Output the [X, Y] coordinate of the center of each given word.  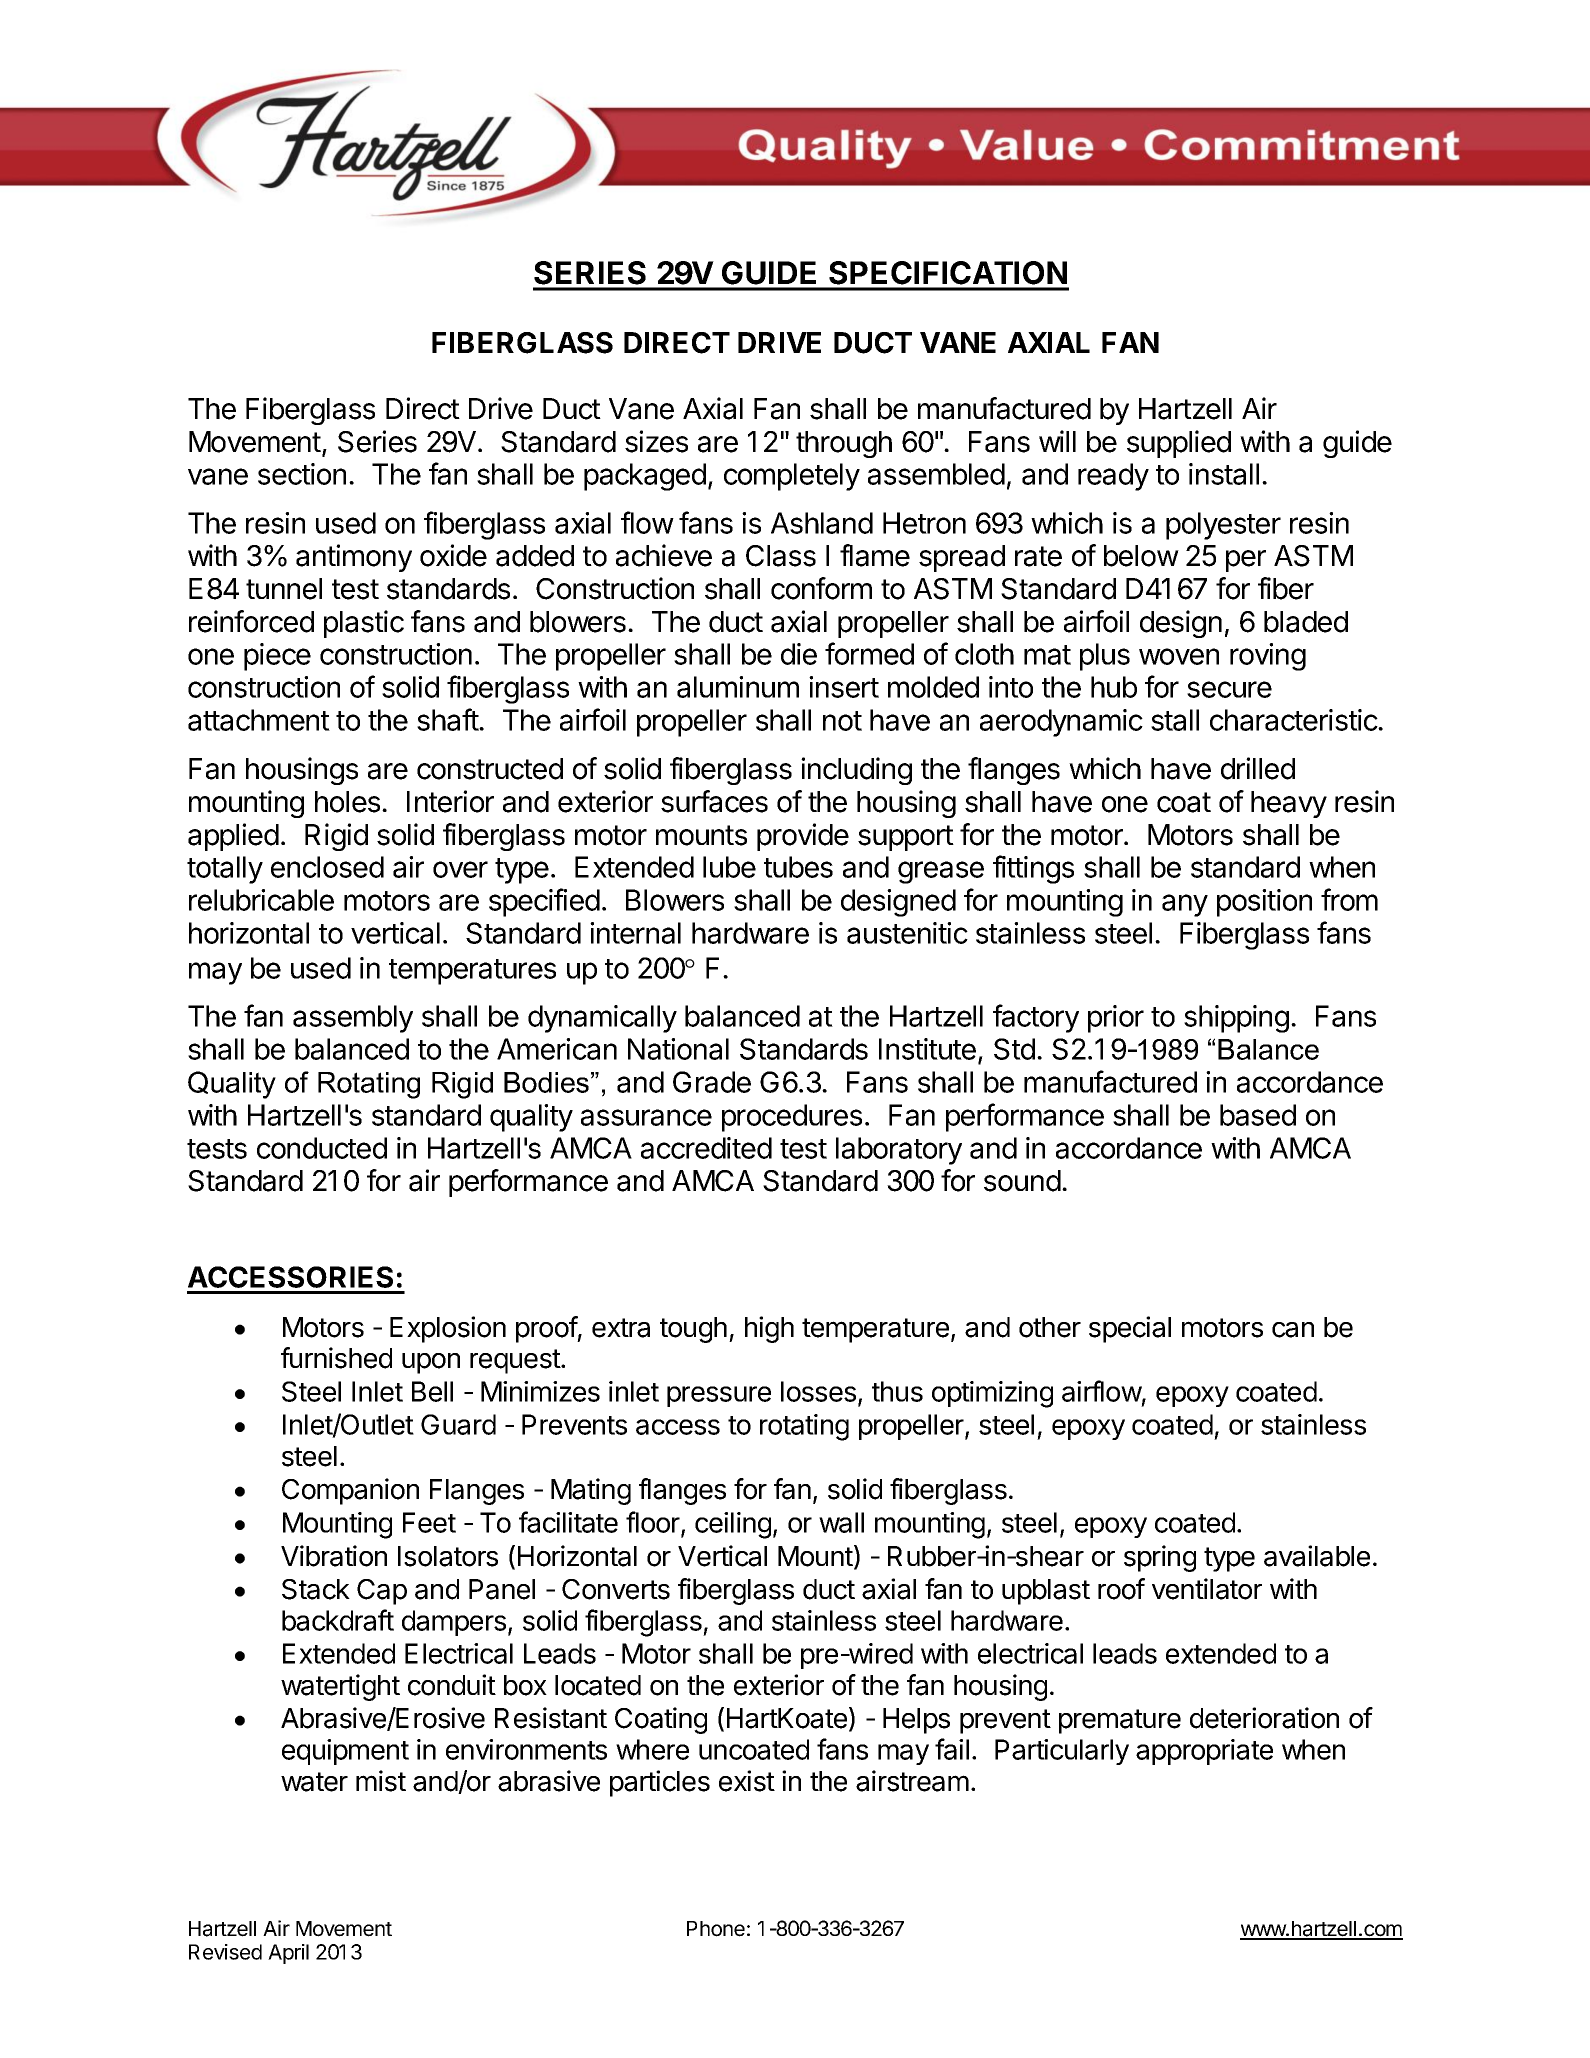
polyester [1223, 526]
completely [792, 477]
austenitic [907, 933]
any [1185, 905]
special [1130, 1329]
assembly [353, 1019]
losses [818, 1391]
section [302, 474]
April [288, 1954]
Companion [350, 1491]
